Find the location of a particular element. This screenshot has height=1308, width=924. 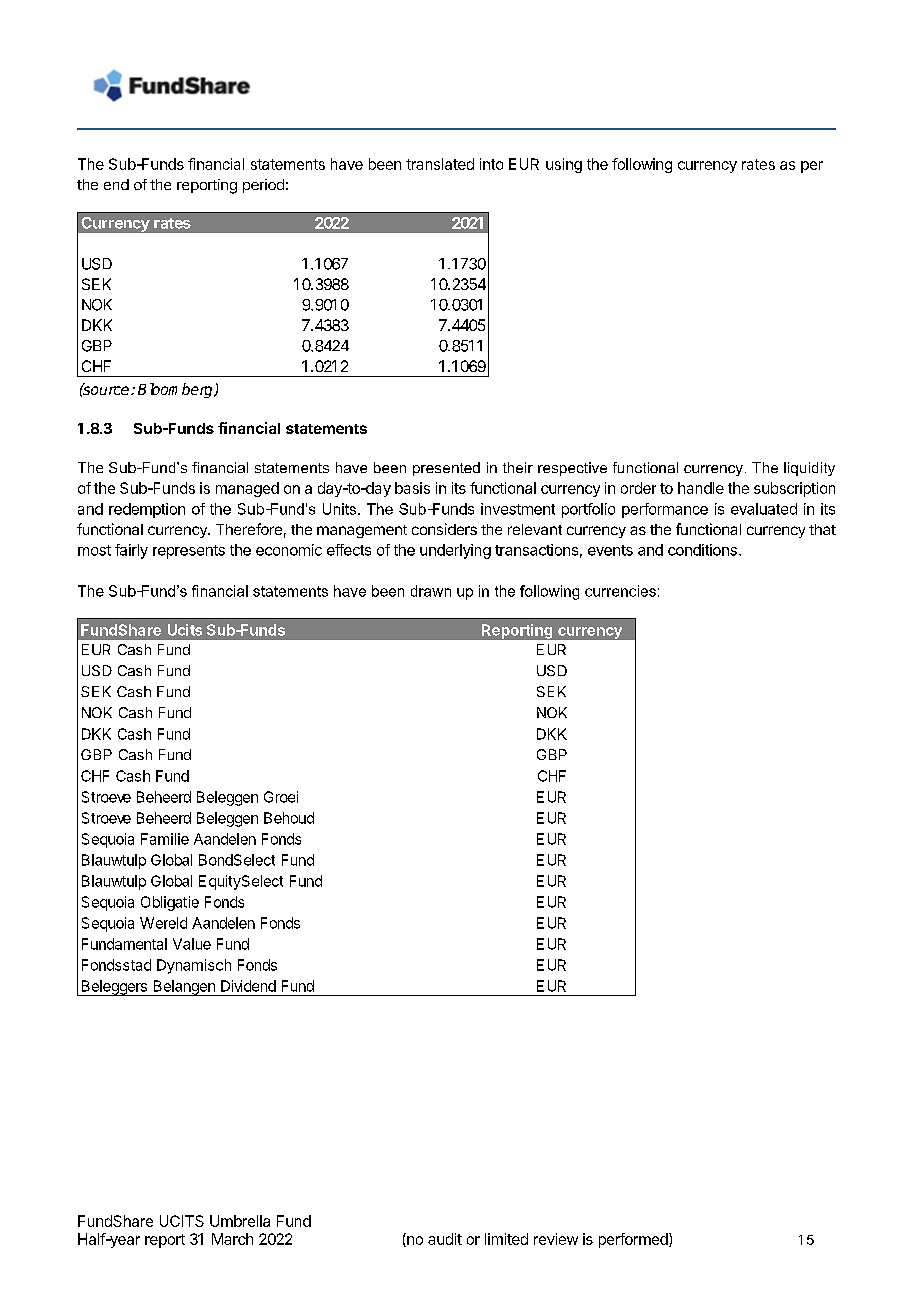

March is located at coordinates (232, 1239).
